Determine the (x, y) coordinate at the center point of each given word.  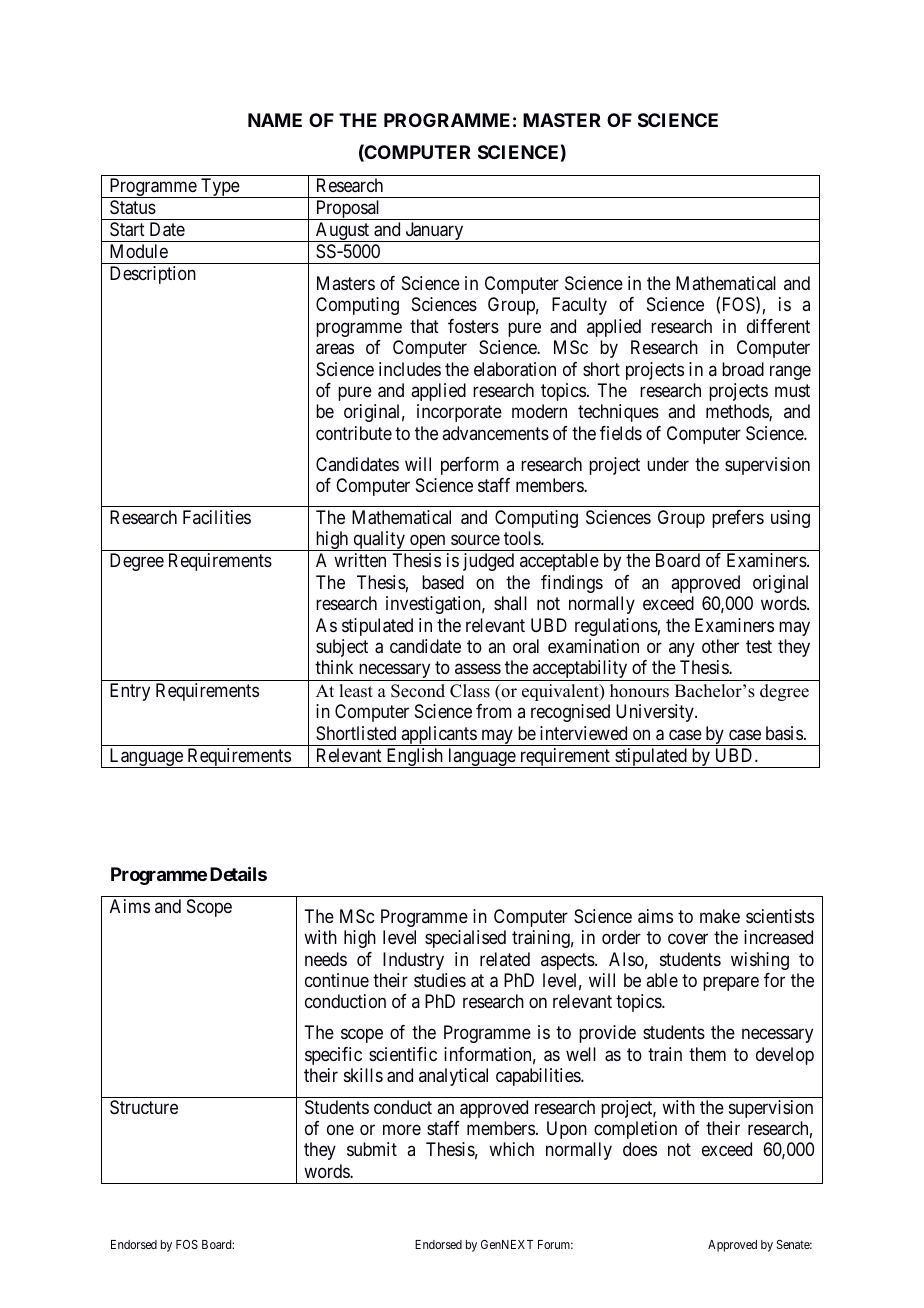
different (778, 326)
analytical (453, 1077)
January (434, 232)
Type (220, 188)
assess (478, 669)
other (720, 646)
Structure (144, 1107)
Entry (130, 692)
